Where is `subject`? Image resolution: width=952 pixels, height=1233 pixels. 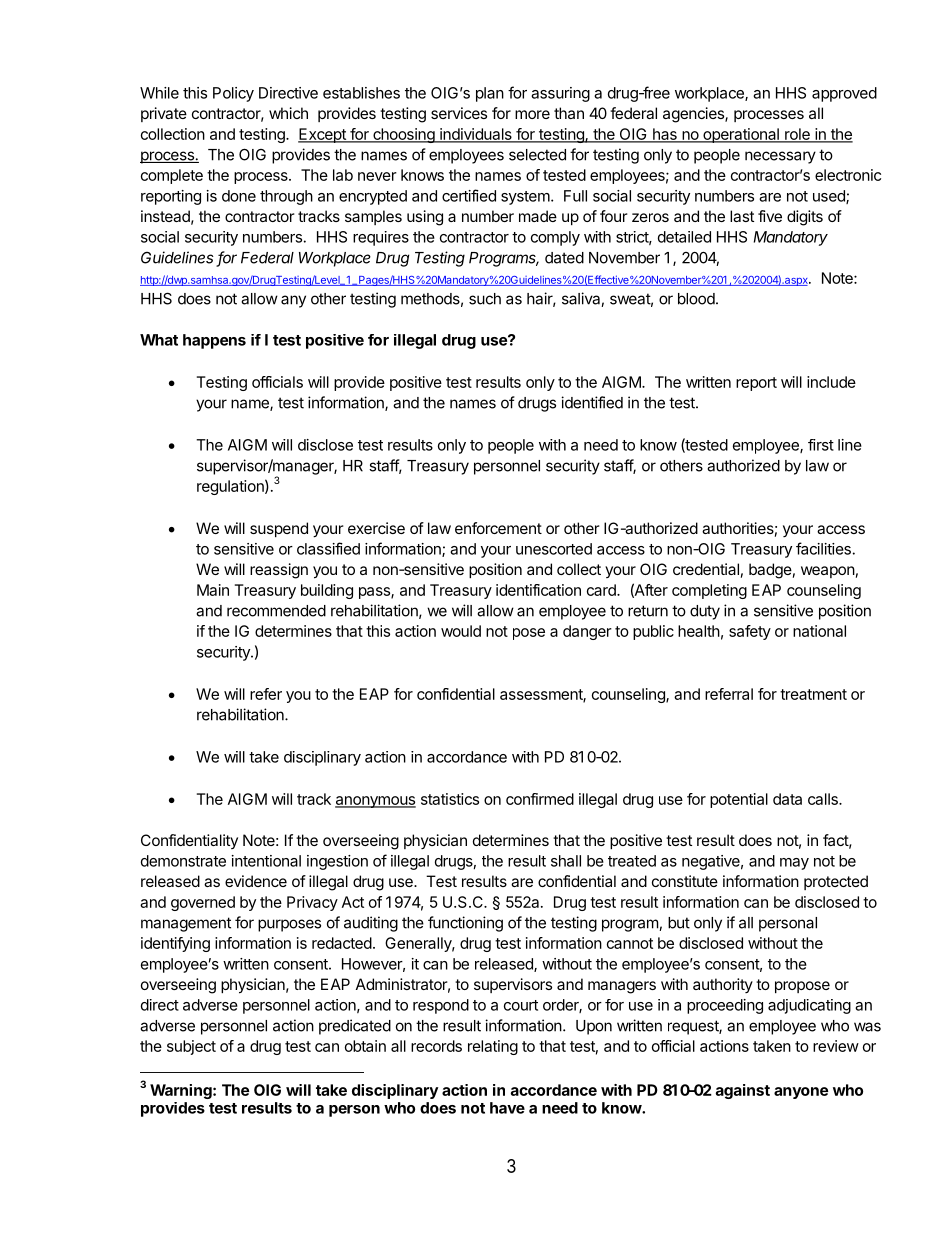
subject is located at coordinates (191, 1047).
